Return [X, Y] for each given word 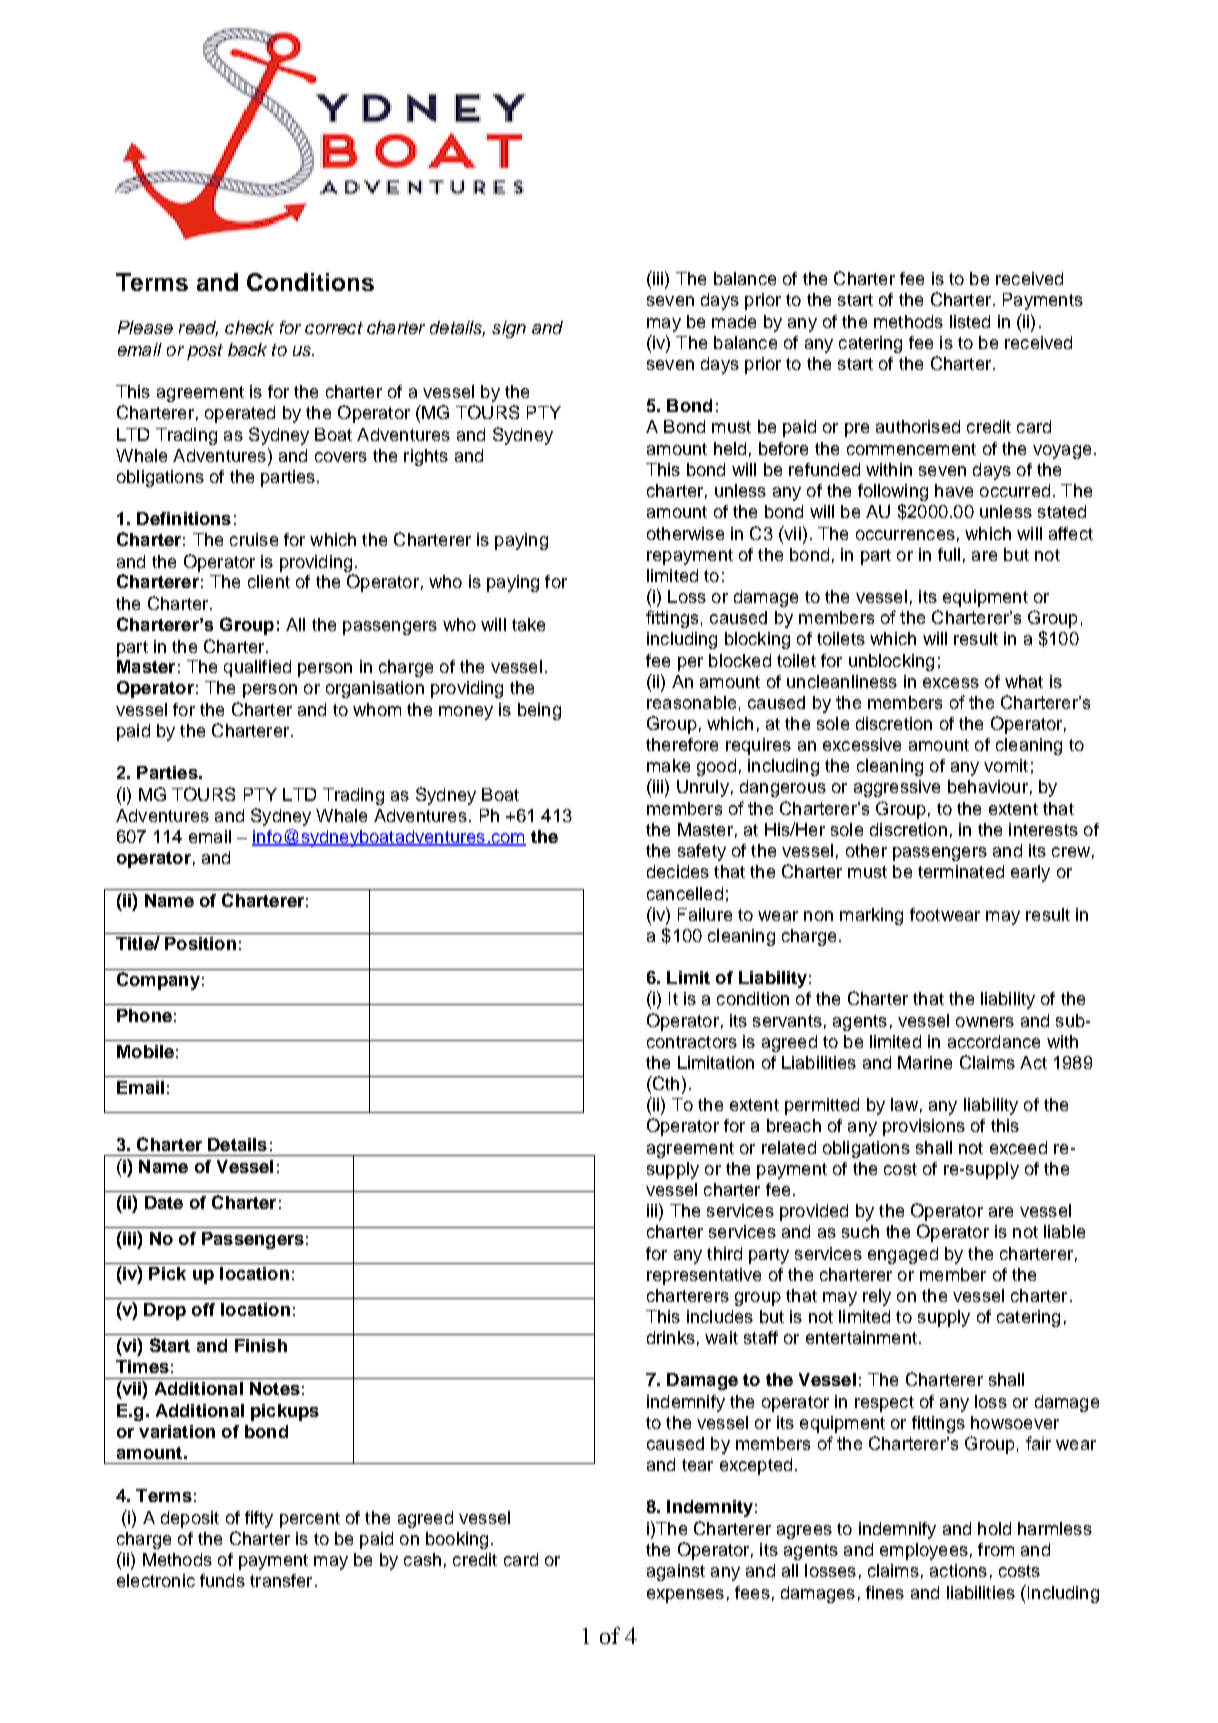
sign [509, 329]
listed [970, 321]
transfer [281, 1580]
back [247, 349]
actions [958, 1570]
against [676, 1572]
